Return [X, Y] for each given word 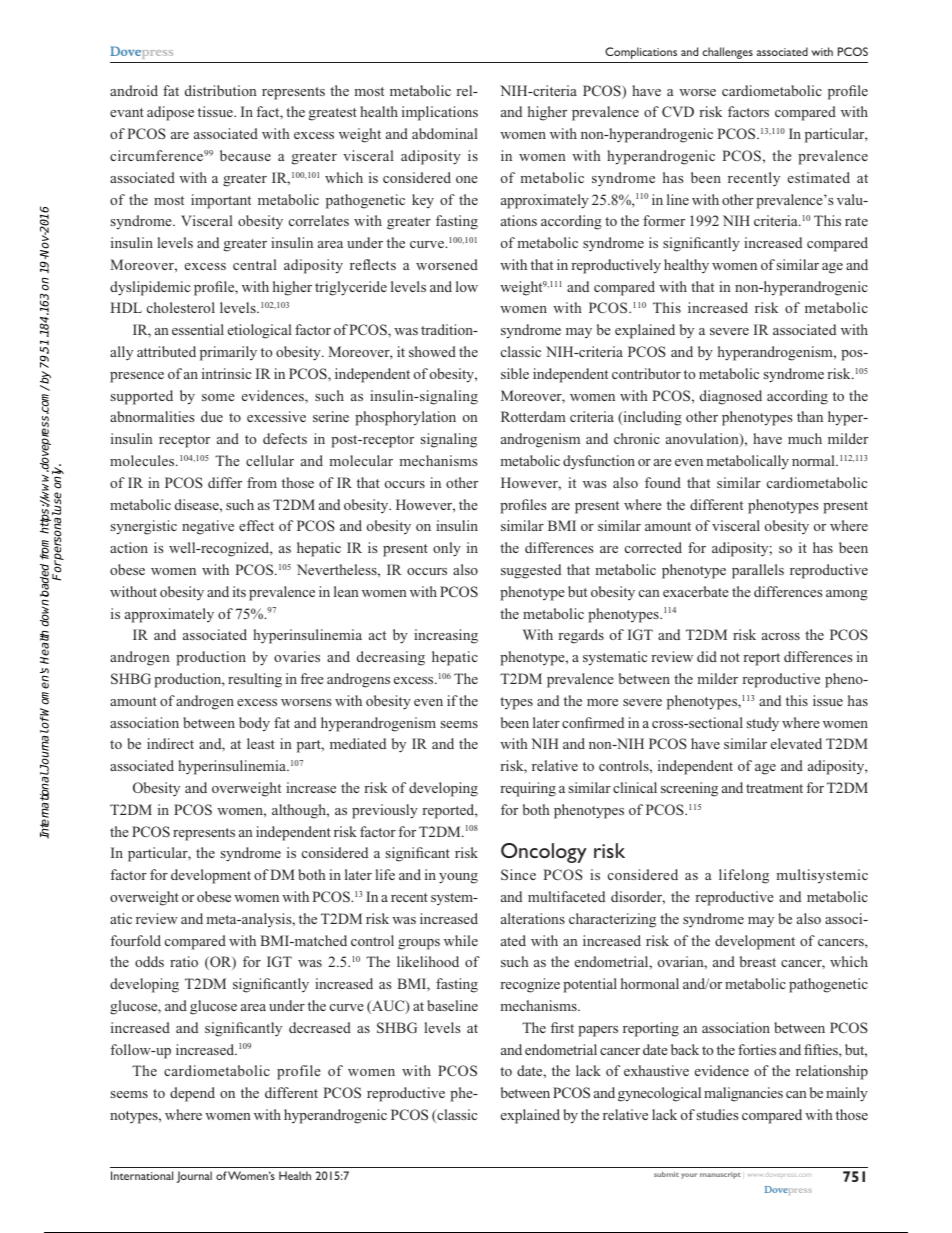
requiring [528, 789]
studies [717, 1114]
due [212, 416]
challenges [727, 53]
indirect [170, 743]
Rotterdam [533, 416]
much [805, 438]
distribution [221, 90]
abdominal [445, 133]
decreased [320, 1027]
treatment [774, 788]
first [562, 1027]
